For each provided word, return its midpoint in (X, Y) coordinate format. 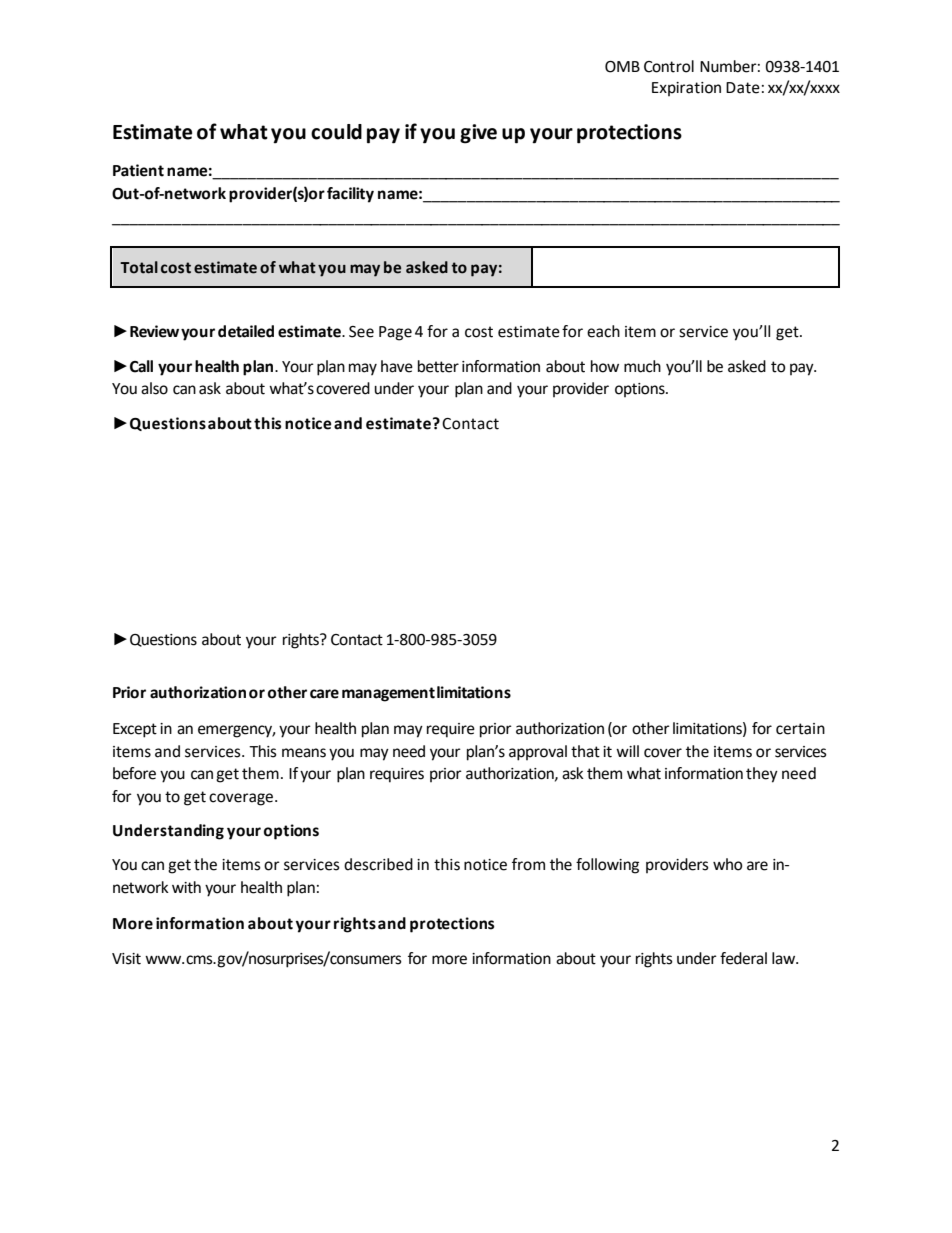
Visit (126, 959)
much (642, 366)
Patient (138, 170)
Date (743, 88)
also (154, 388)
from (528, 864)
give (478, 134)
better (438, 366)
